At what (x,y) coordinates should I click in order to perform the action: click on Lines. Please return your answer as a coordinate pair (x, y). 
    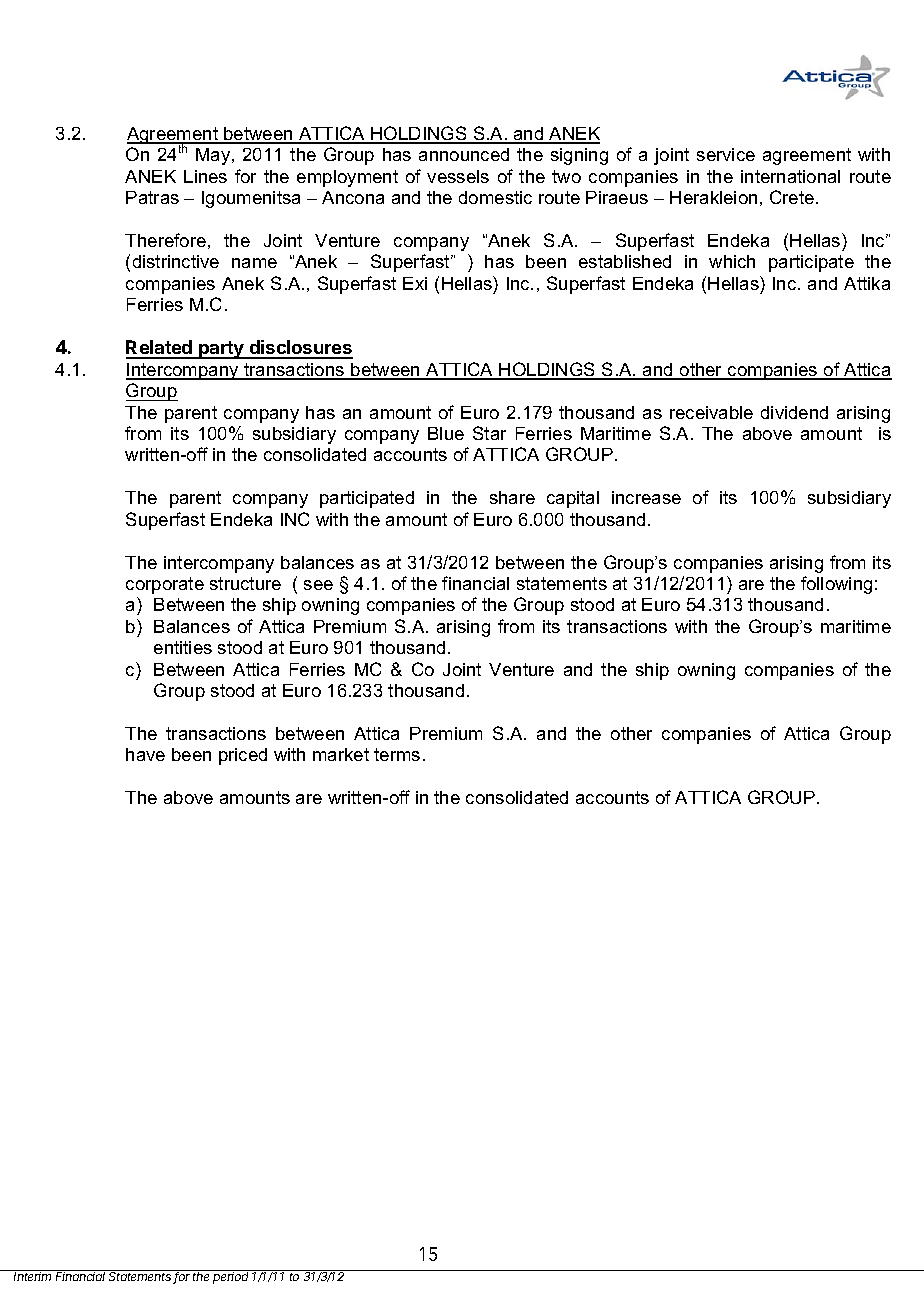
    Looking at the image, I should click on (205, 176).
